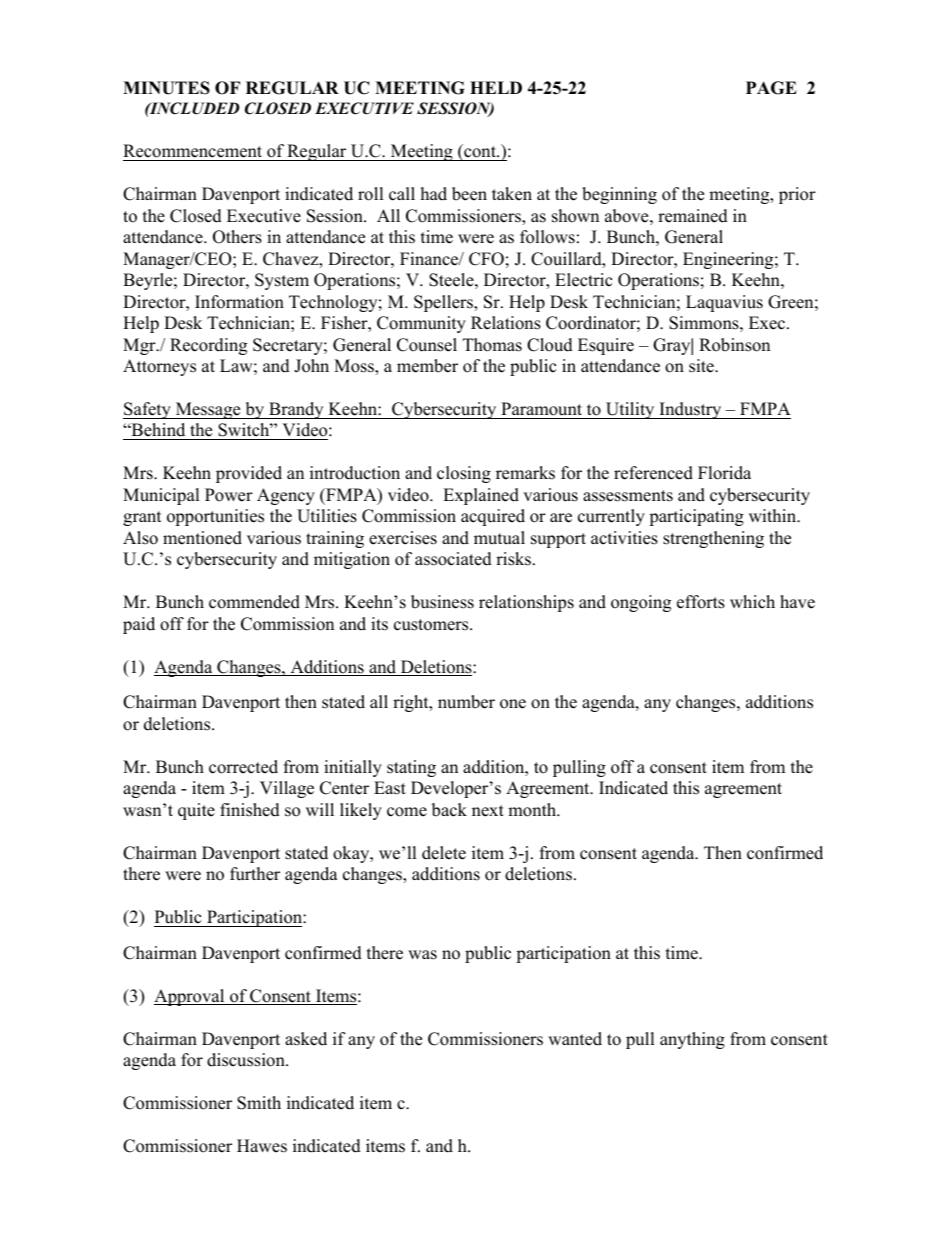 This screenshot has width=952, height=1233. What do you see at coordinates (771, 88) in the screenshot?
I see `PAGE` at bounding box center [771, 88].
